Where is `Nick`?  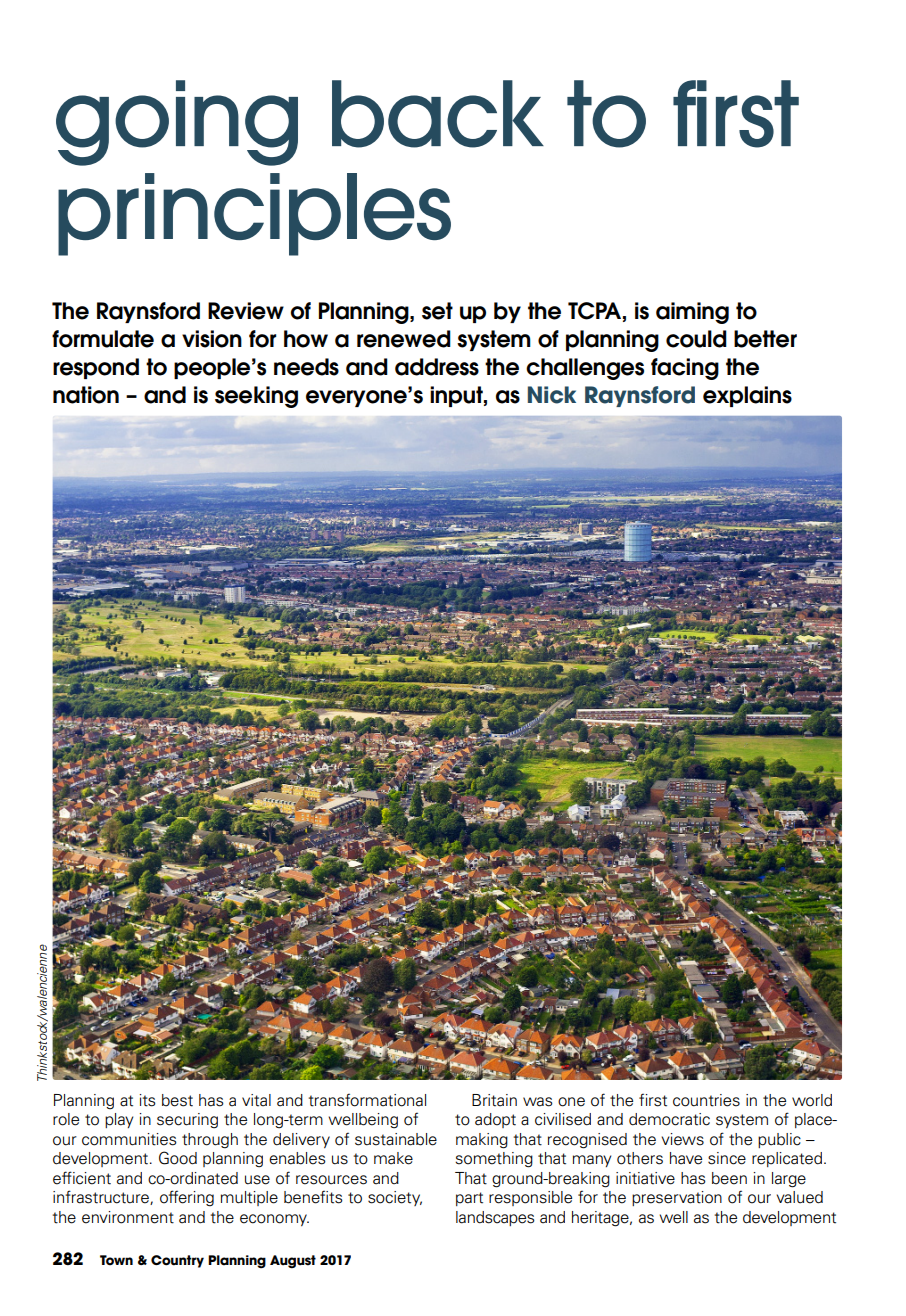 Nick is located at coordinates (552, 395).
